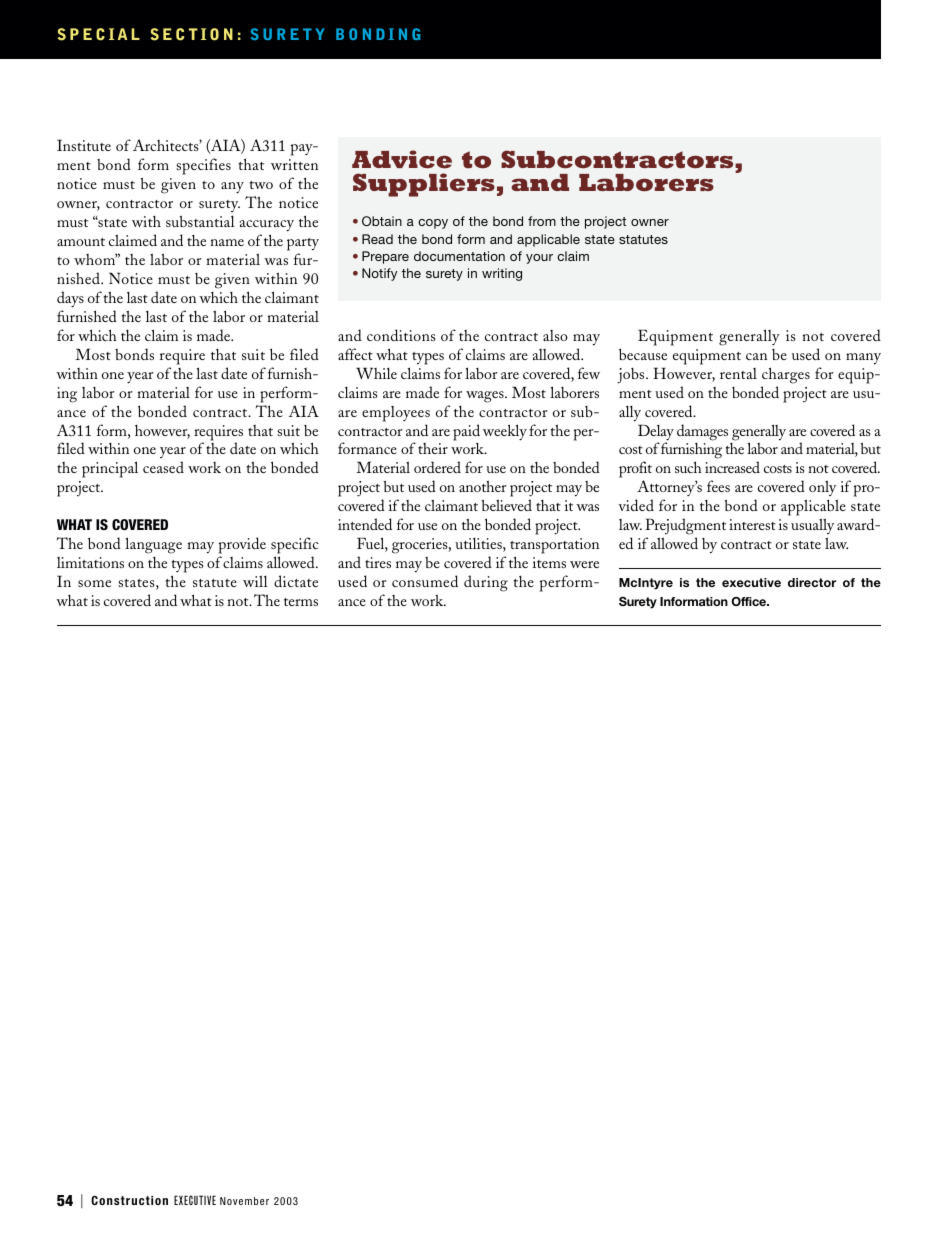  I want to click on during, so click(486, 583).
